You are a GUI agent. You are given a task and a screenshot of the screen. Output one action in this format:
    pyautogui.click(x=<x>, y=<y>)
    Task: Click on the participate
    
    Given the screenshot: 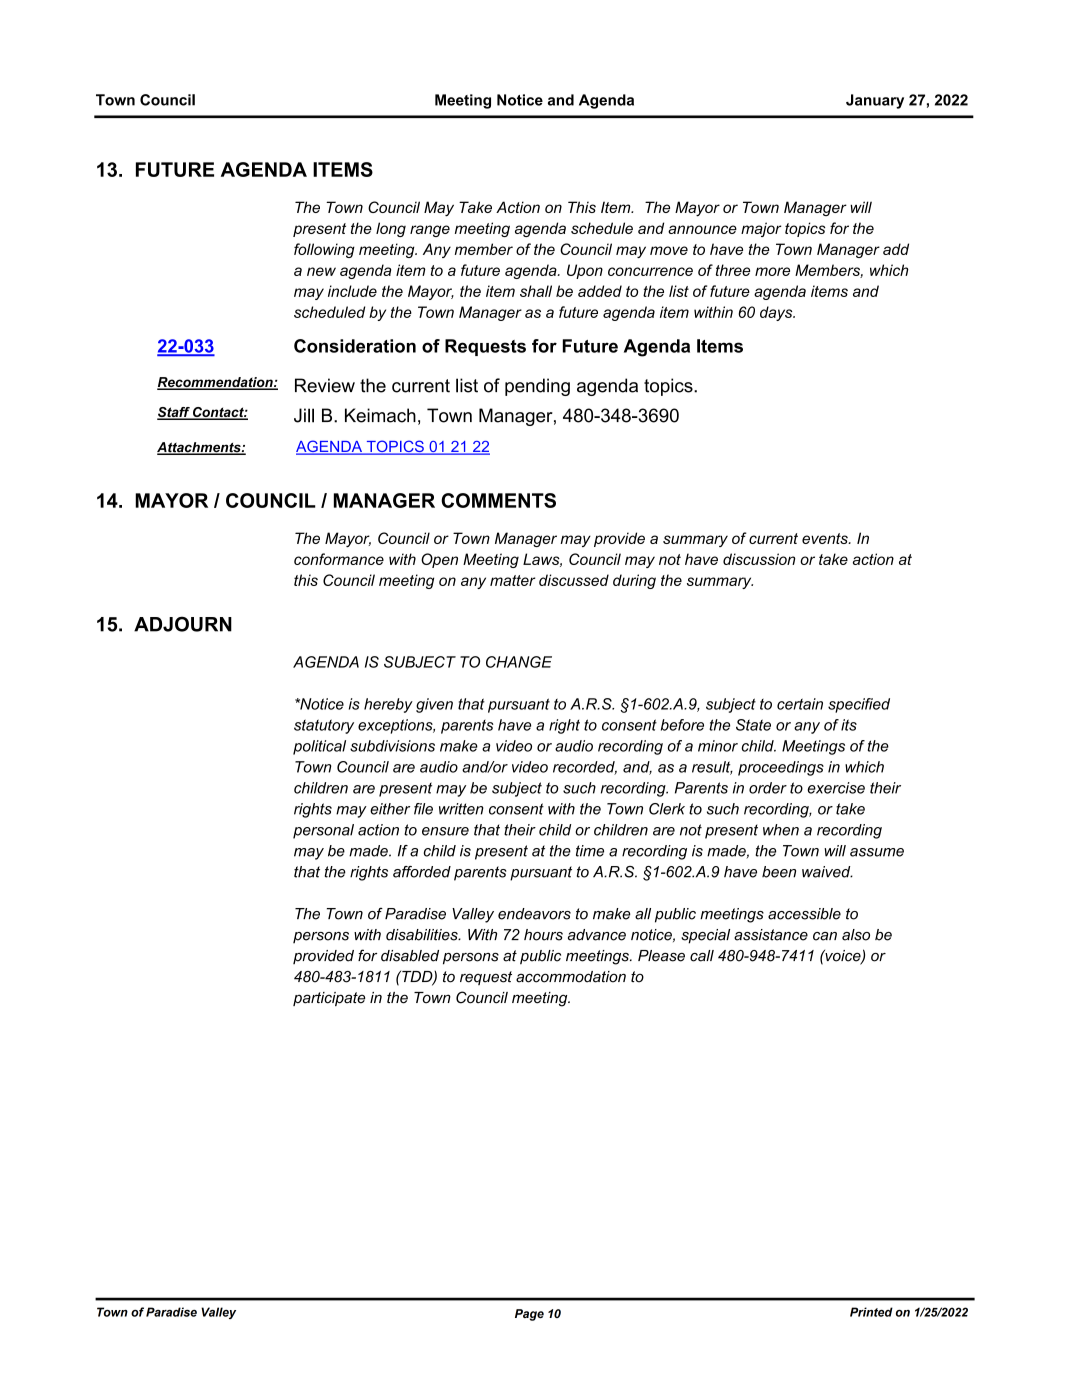 What is the action you would take?
    pyautogui.click(x=329, y=999)
